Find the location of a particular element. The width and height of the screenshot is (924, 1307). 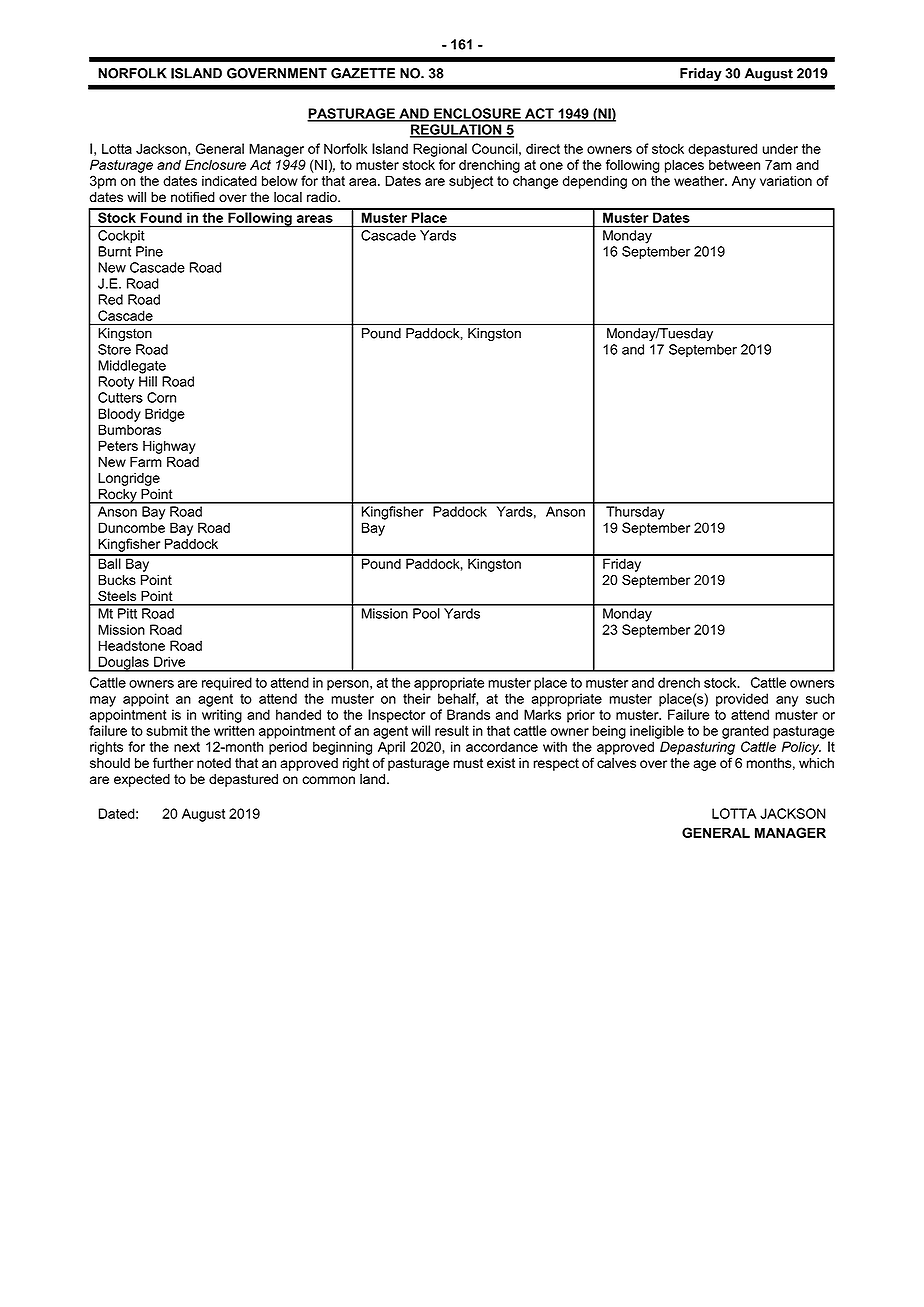

Highway is located at coordinates (169, 447).
